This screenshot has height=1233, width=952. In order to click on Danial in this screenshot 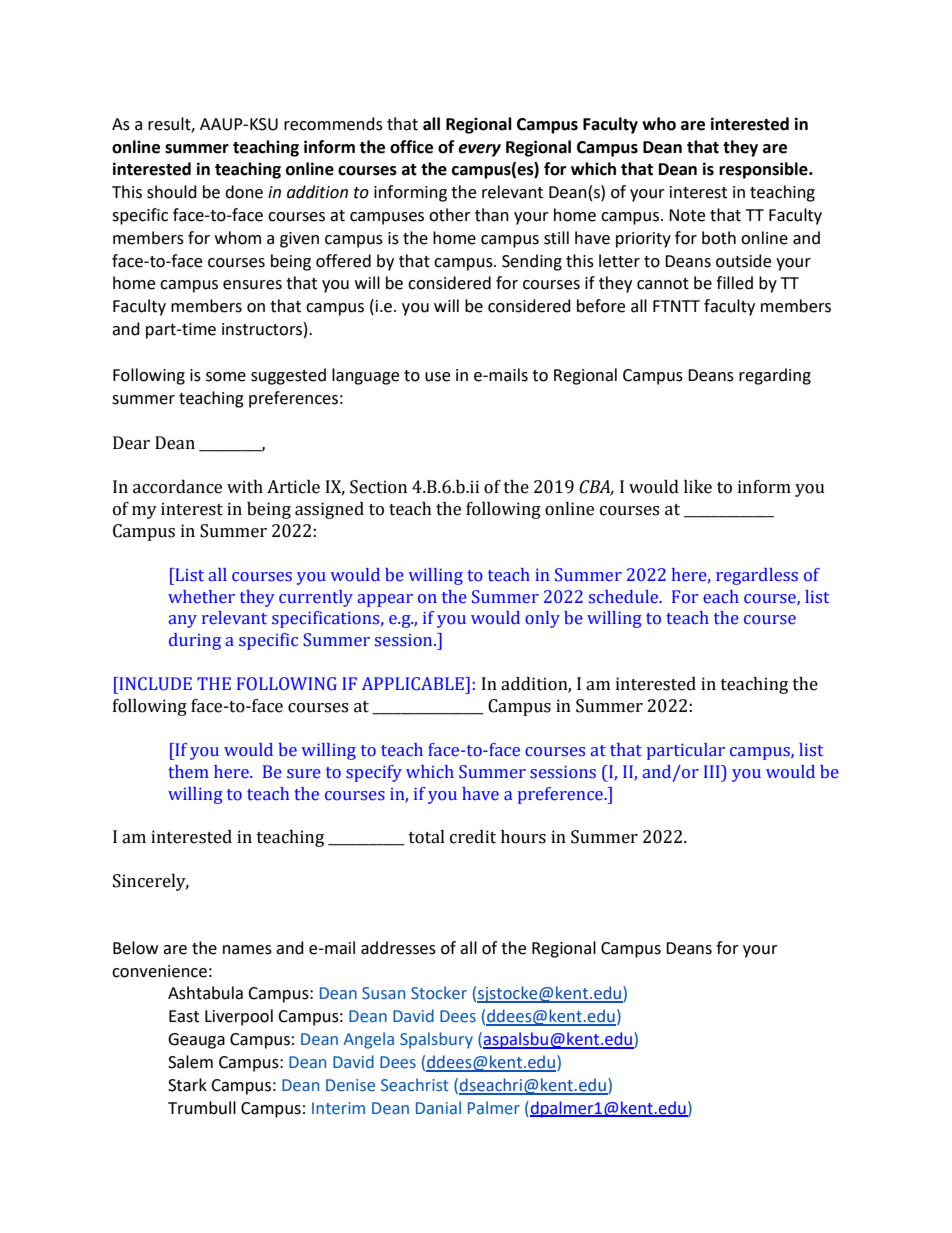, I will do `click(438, 1107)`.
